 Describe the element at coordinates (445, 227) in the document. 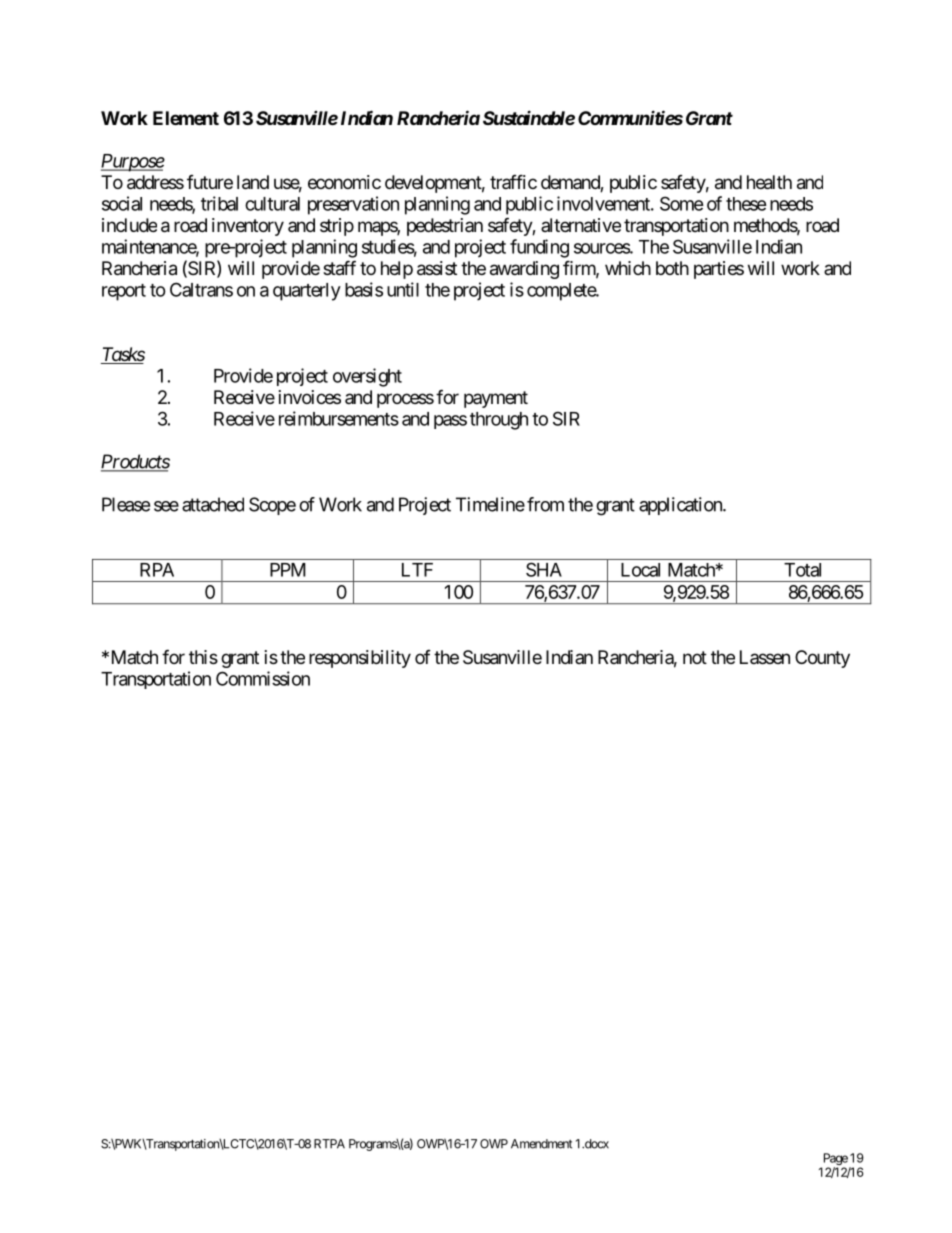

I see `pedestrian` at that location.
